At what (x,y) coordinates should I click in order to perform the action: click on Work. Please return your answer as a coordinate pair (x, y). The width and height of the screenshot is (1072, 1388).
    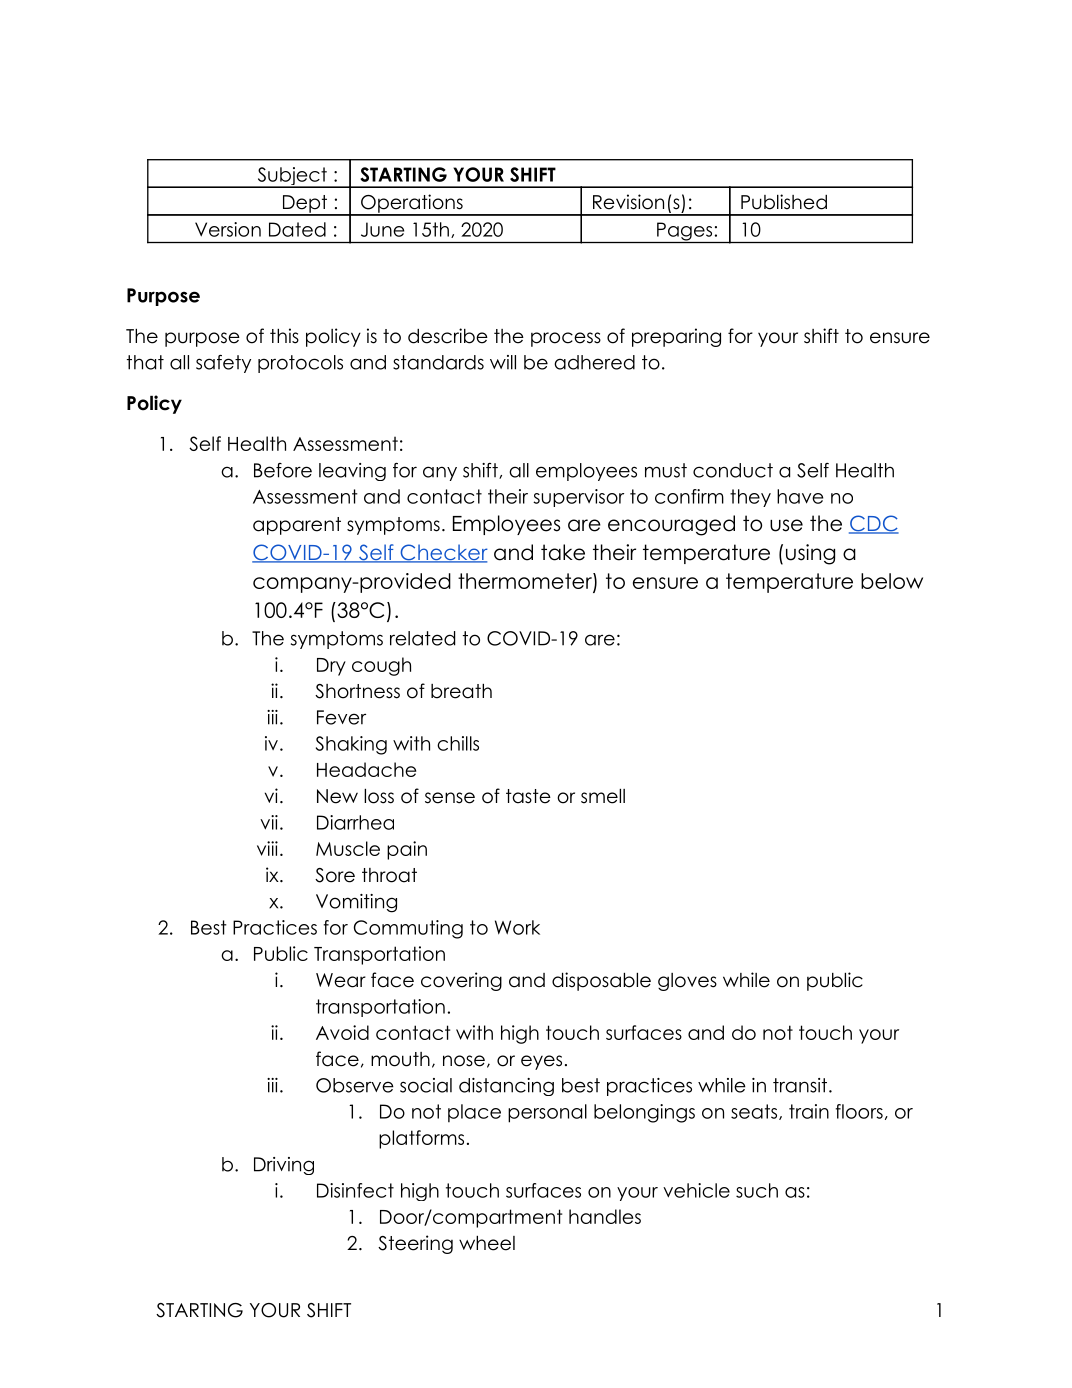
    Looking at the image, I should click on (517, 927).
